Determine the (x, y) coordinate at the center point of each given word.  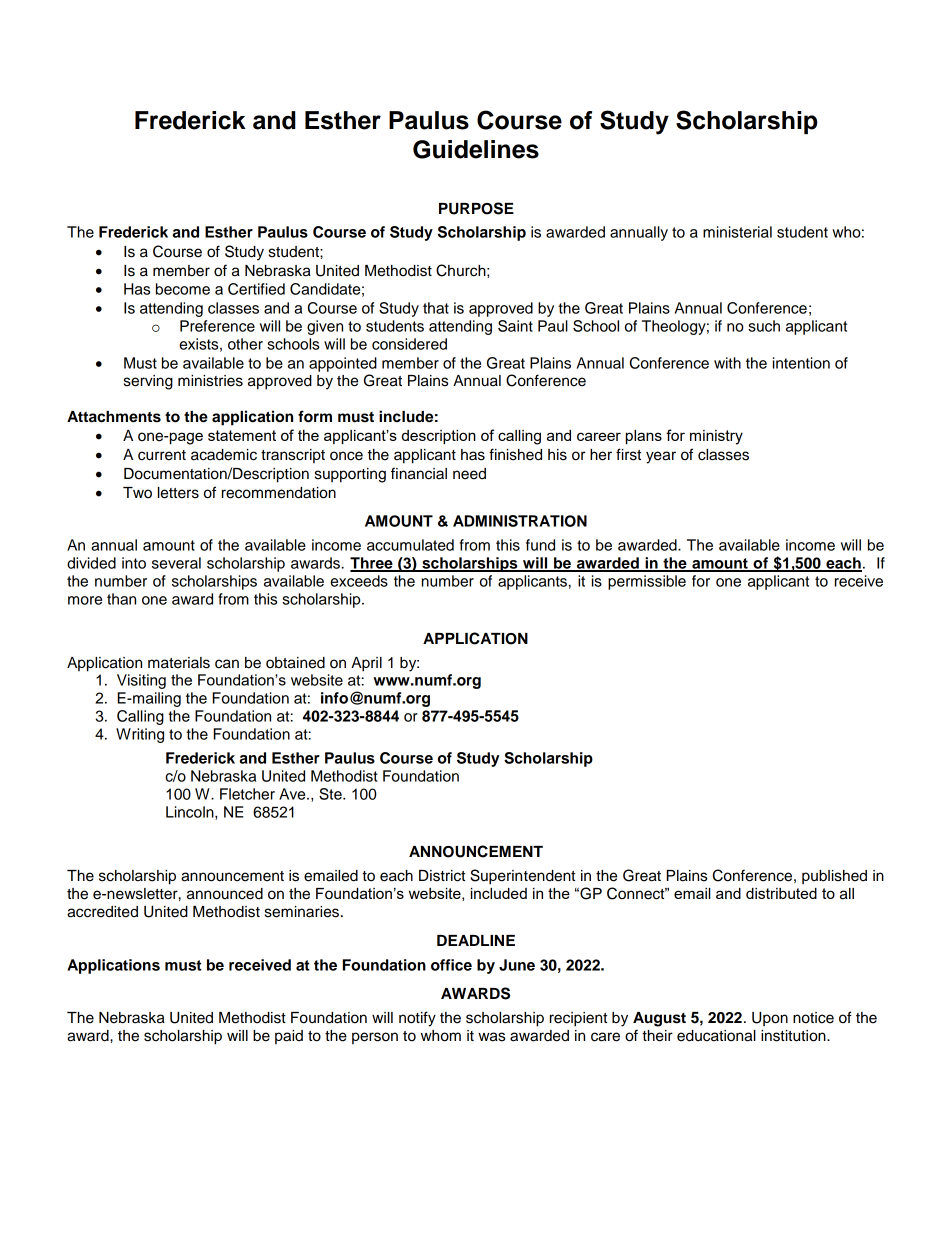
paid (289, 1037)
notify (417, 1019)
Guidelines (476, 149)
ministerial (737, 232)
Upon (770, 1019)
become (183, 289)
